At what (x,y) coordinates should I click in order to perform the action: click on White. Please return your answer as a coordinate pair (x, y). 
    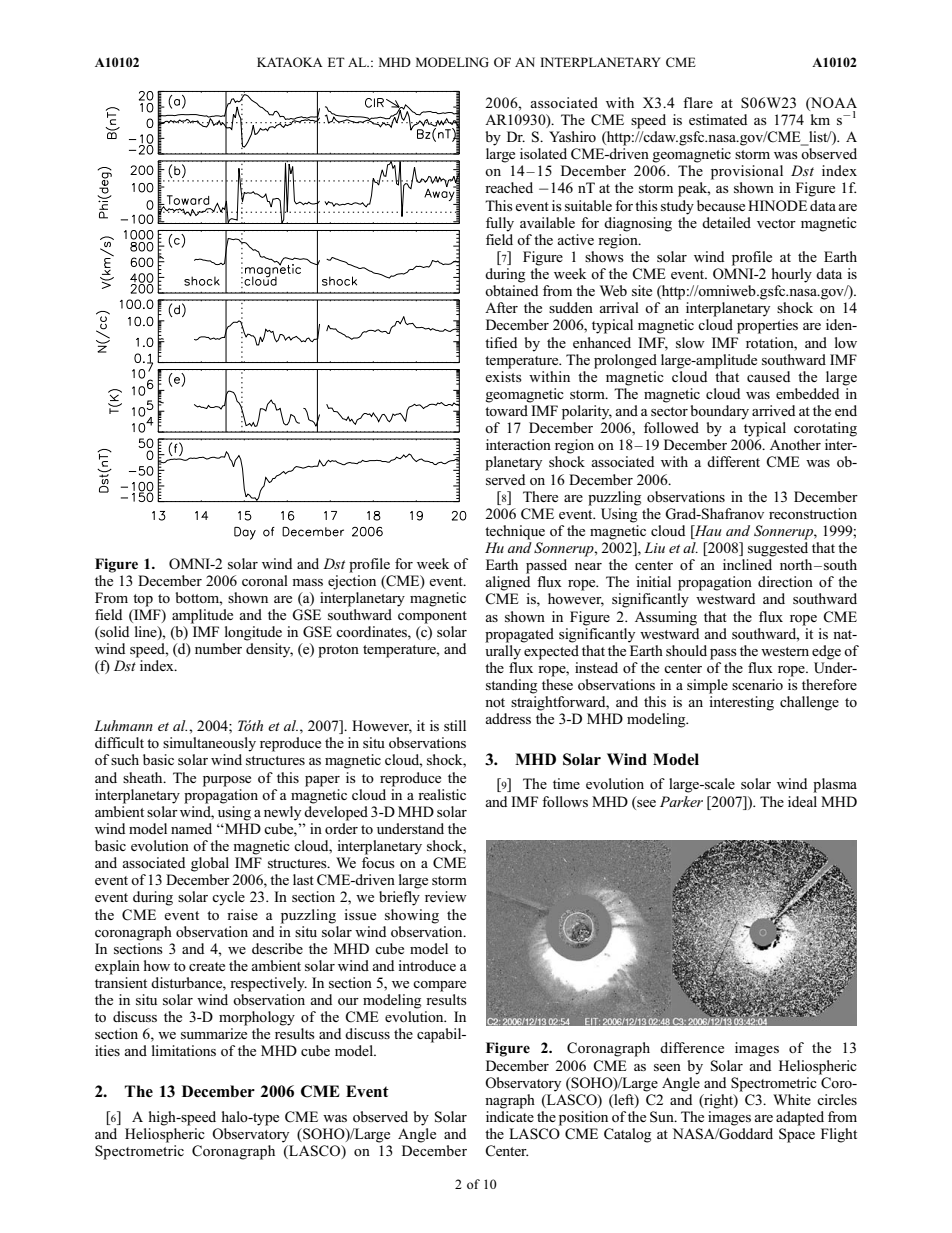
    Looking at the image, I should click on (792, 1099).
